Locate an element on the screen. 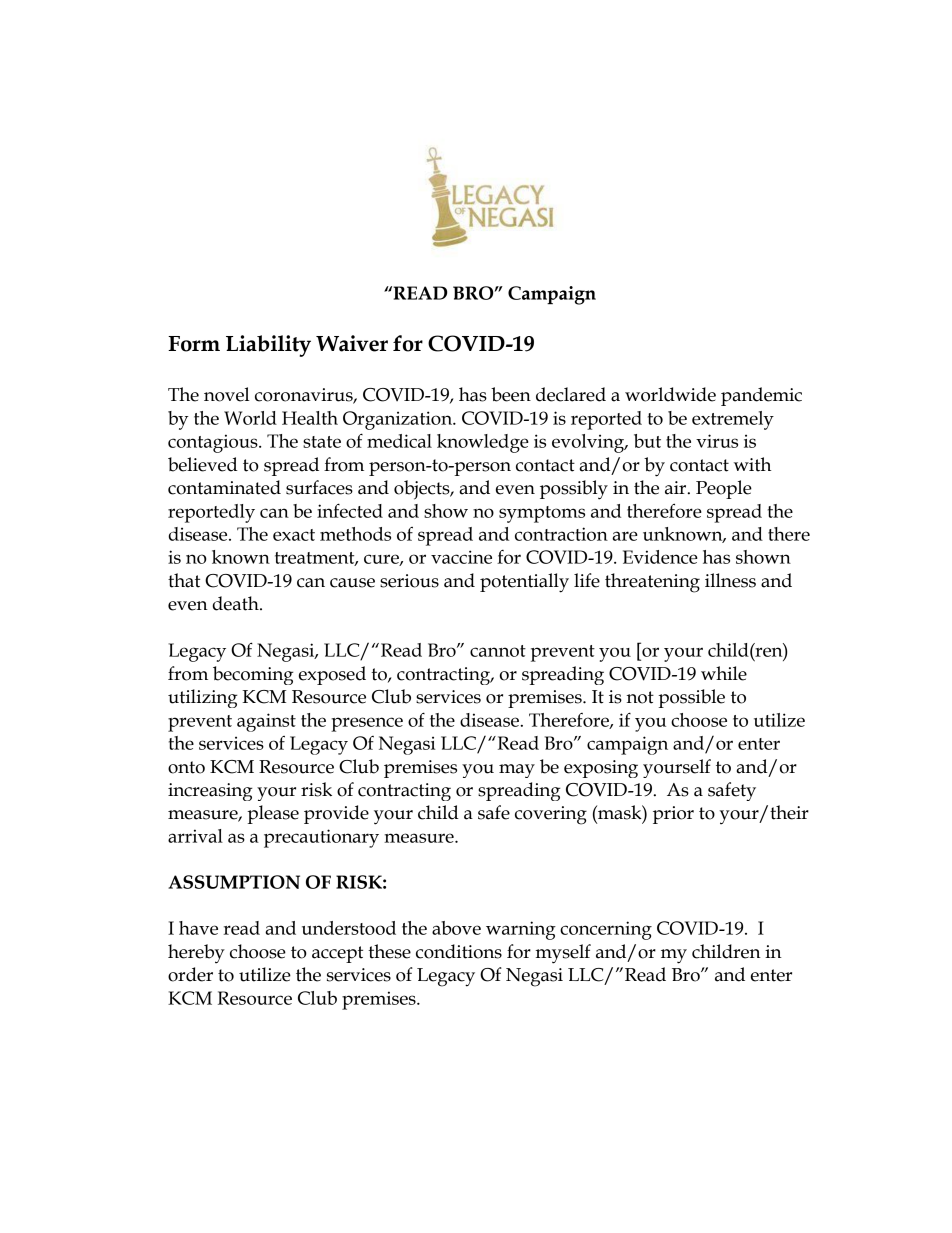 The image size is (952, 1233). exact is located at coordinates (294, 535).
